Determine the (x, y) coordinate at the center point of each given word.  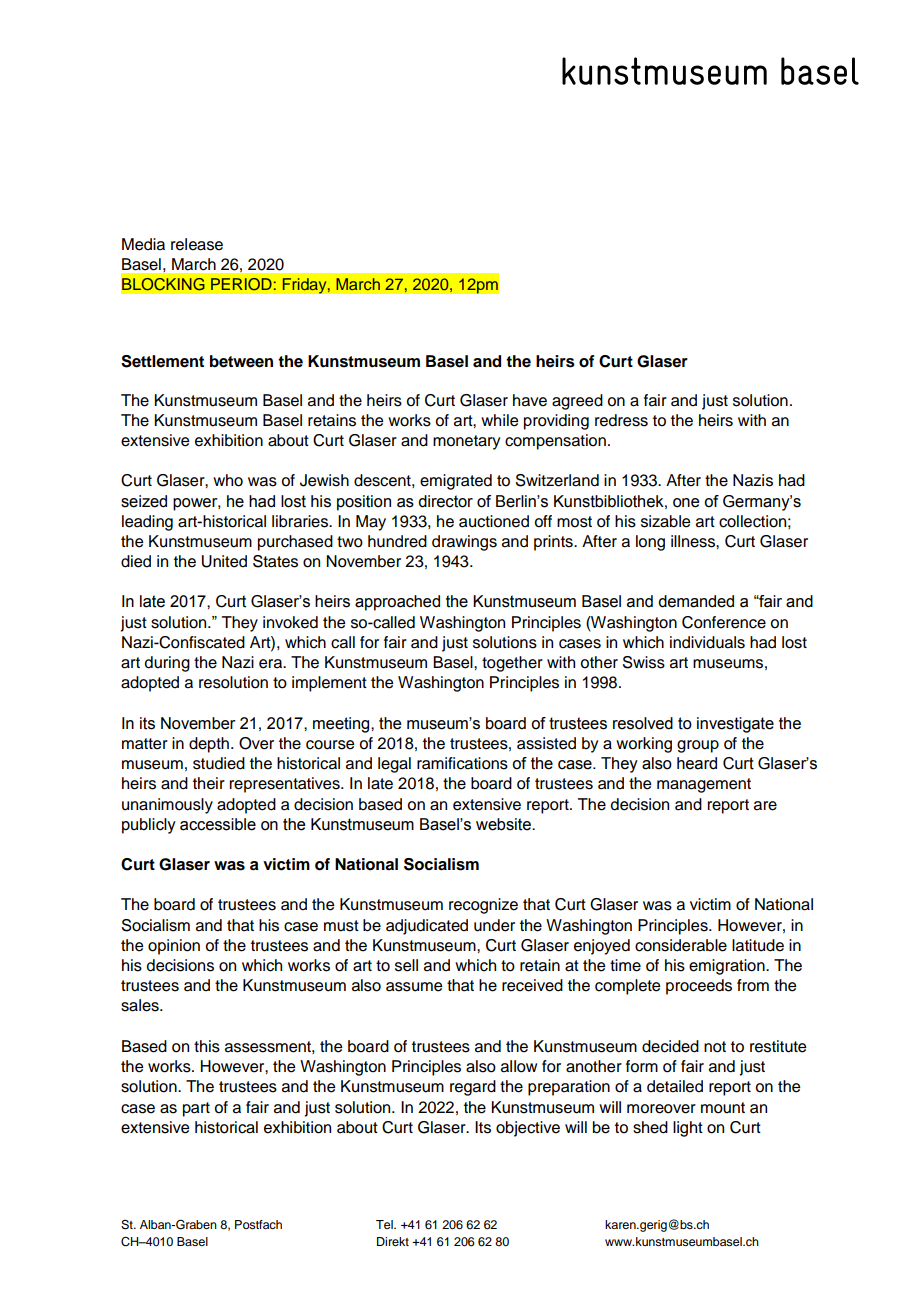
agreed (577, 402)
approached (397, 603)
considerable (681, 945)
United (224, 561)
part (196, 1109)
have (530, 400)
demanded (696, 601)
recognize (483, 906)
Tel (385, 1224)
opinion (174, 947)
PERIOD (241, 284)
